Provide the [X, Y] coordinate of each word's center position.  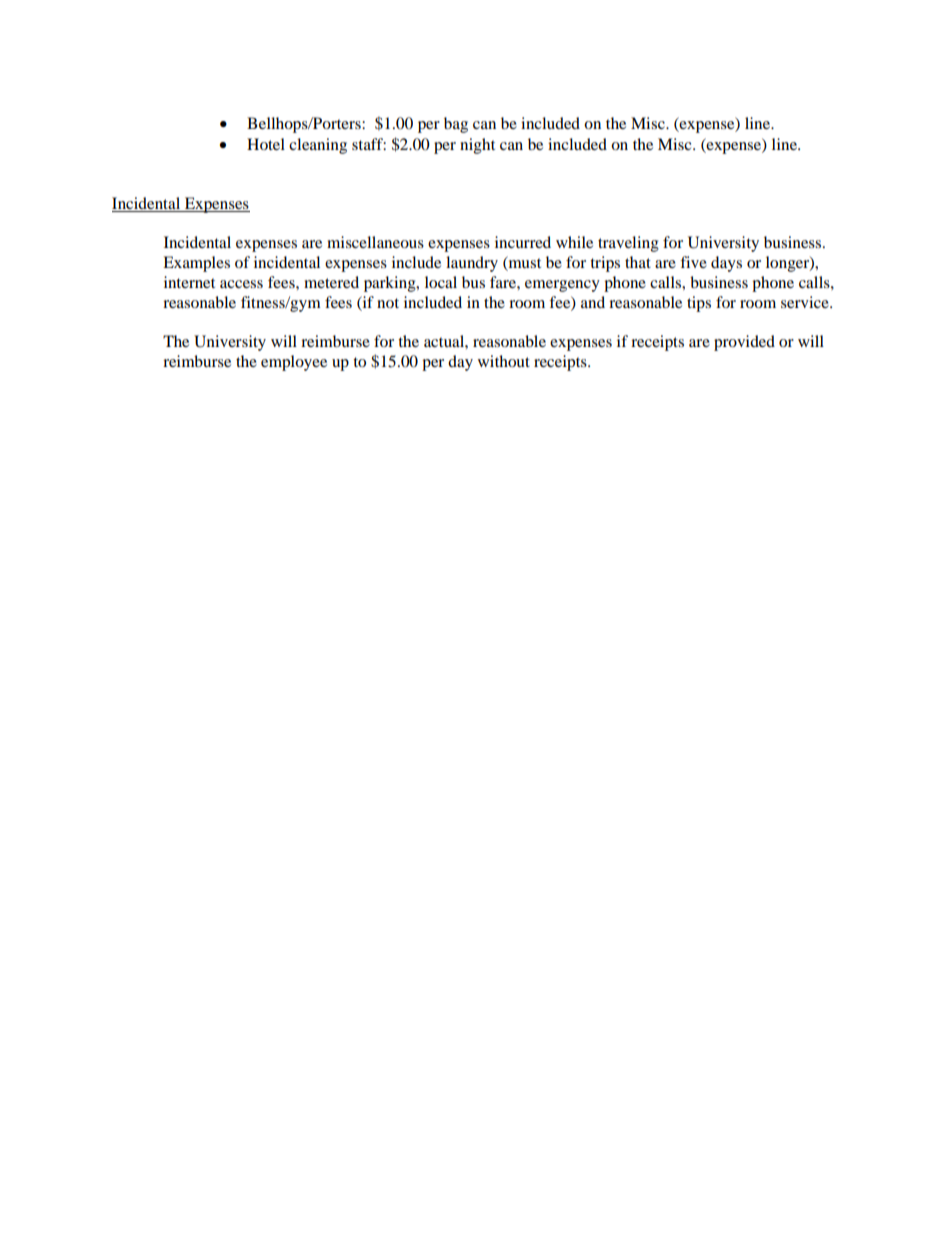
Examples [196, 264]
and [593, 302]
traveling [628, 244]
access [241, 284]
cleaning [318, 146]
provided [744, 343]
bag [456, 125]
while [574, 242]
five [693, 262]
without [504, 361]
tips [699, 304]
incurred [523, 242]
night [477, 146]
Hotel [266, 144]
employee [294, 363]
